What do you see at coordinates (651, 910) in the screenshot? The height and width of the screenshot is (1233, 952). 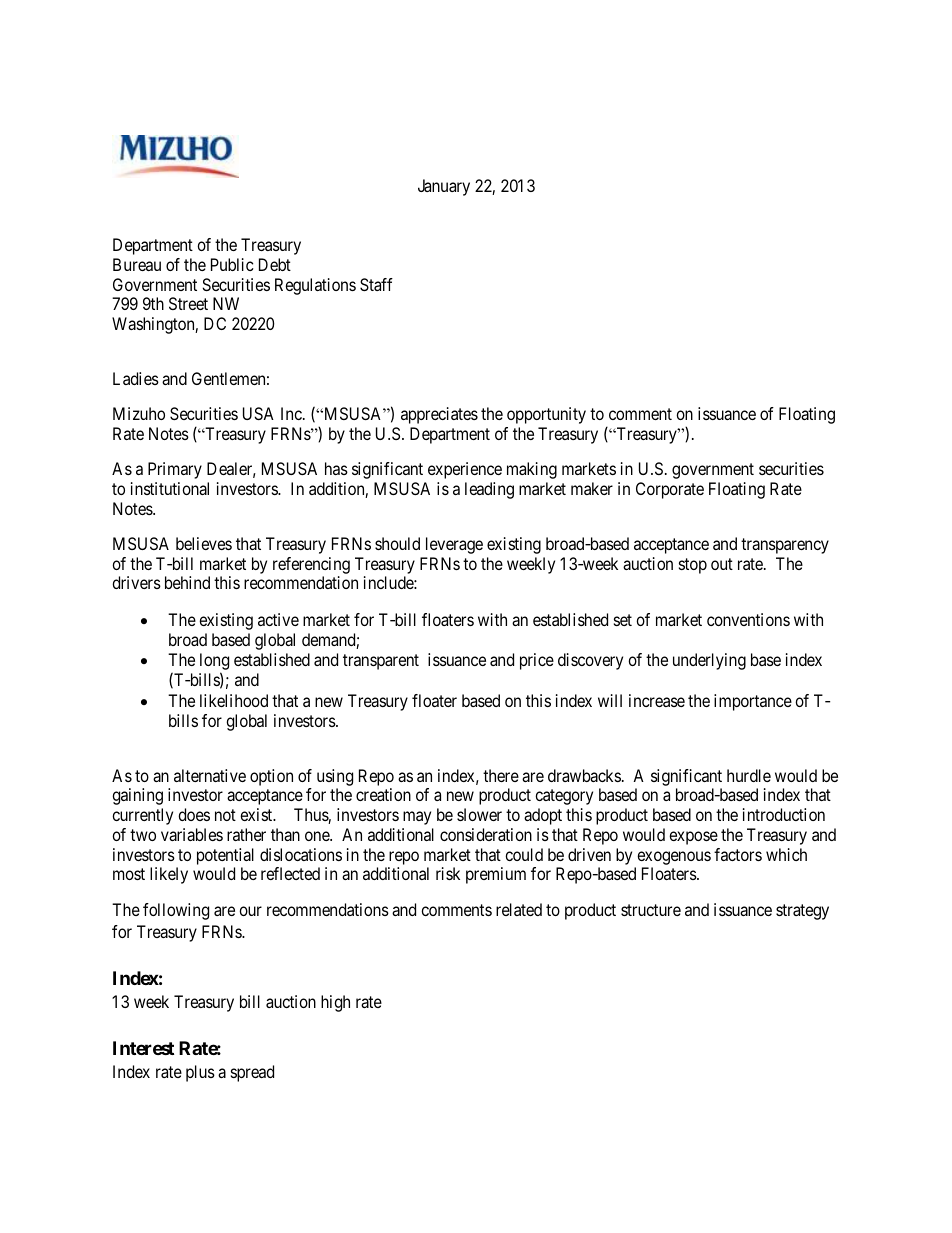 I see `structure` at bounding box center [651, 910].
